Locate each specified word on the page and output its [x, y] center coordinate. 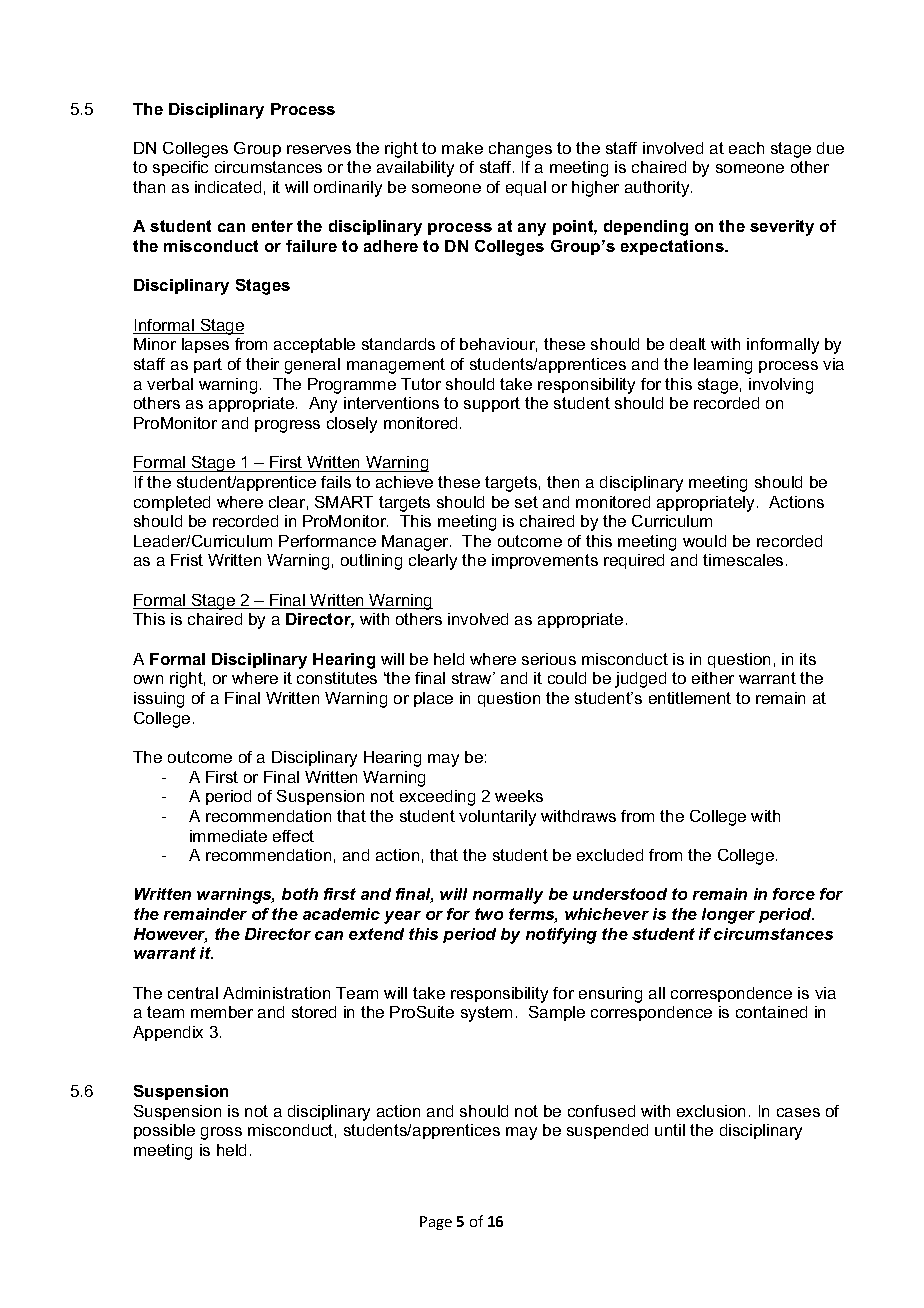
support [492, 404]
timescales [743, 560]
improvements [545, 561]
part [208, 365]
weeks [519, 796]
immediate [228, 836]
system [486, 1014]
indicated [228, 187]
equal [526, 188]
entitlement [690, 698]
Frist [187, 560]
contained [771, 1012]
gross [221, 1133]
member [222, 1012]
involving [781, 386]
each [746, 148]
